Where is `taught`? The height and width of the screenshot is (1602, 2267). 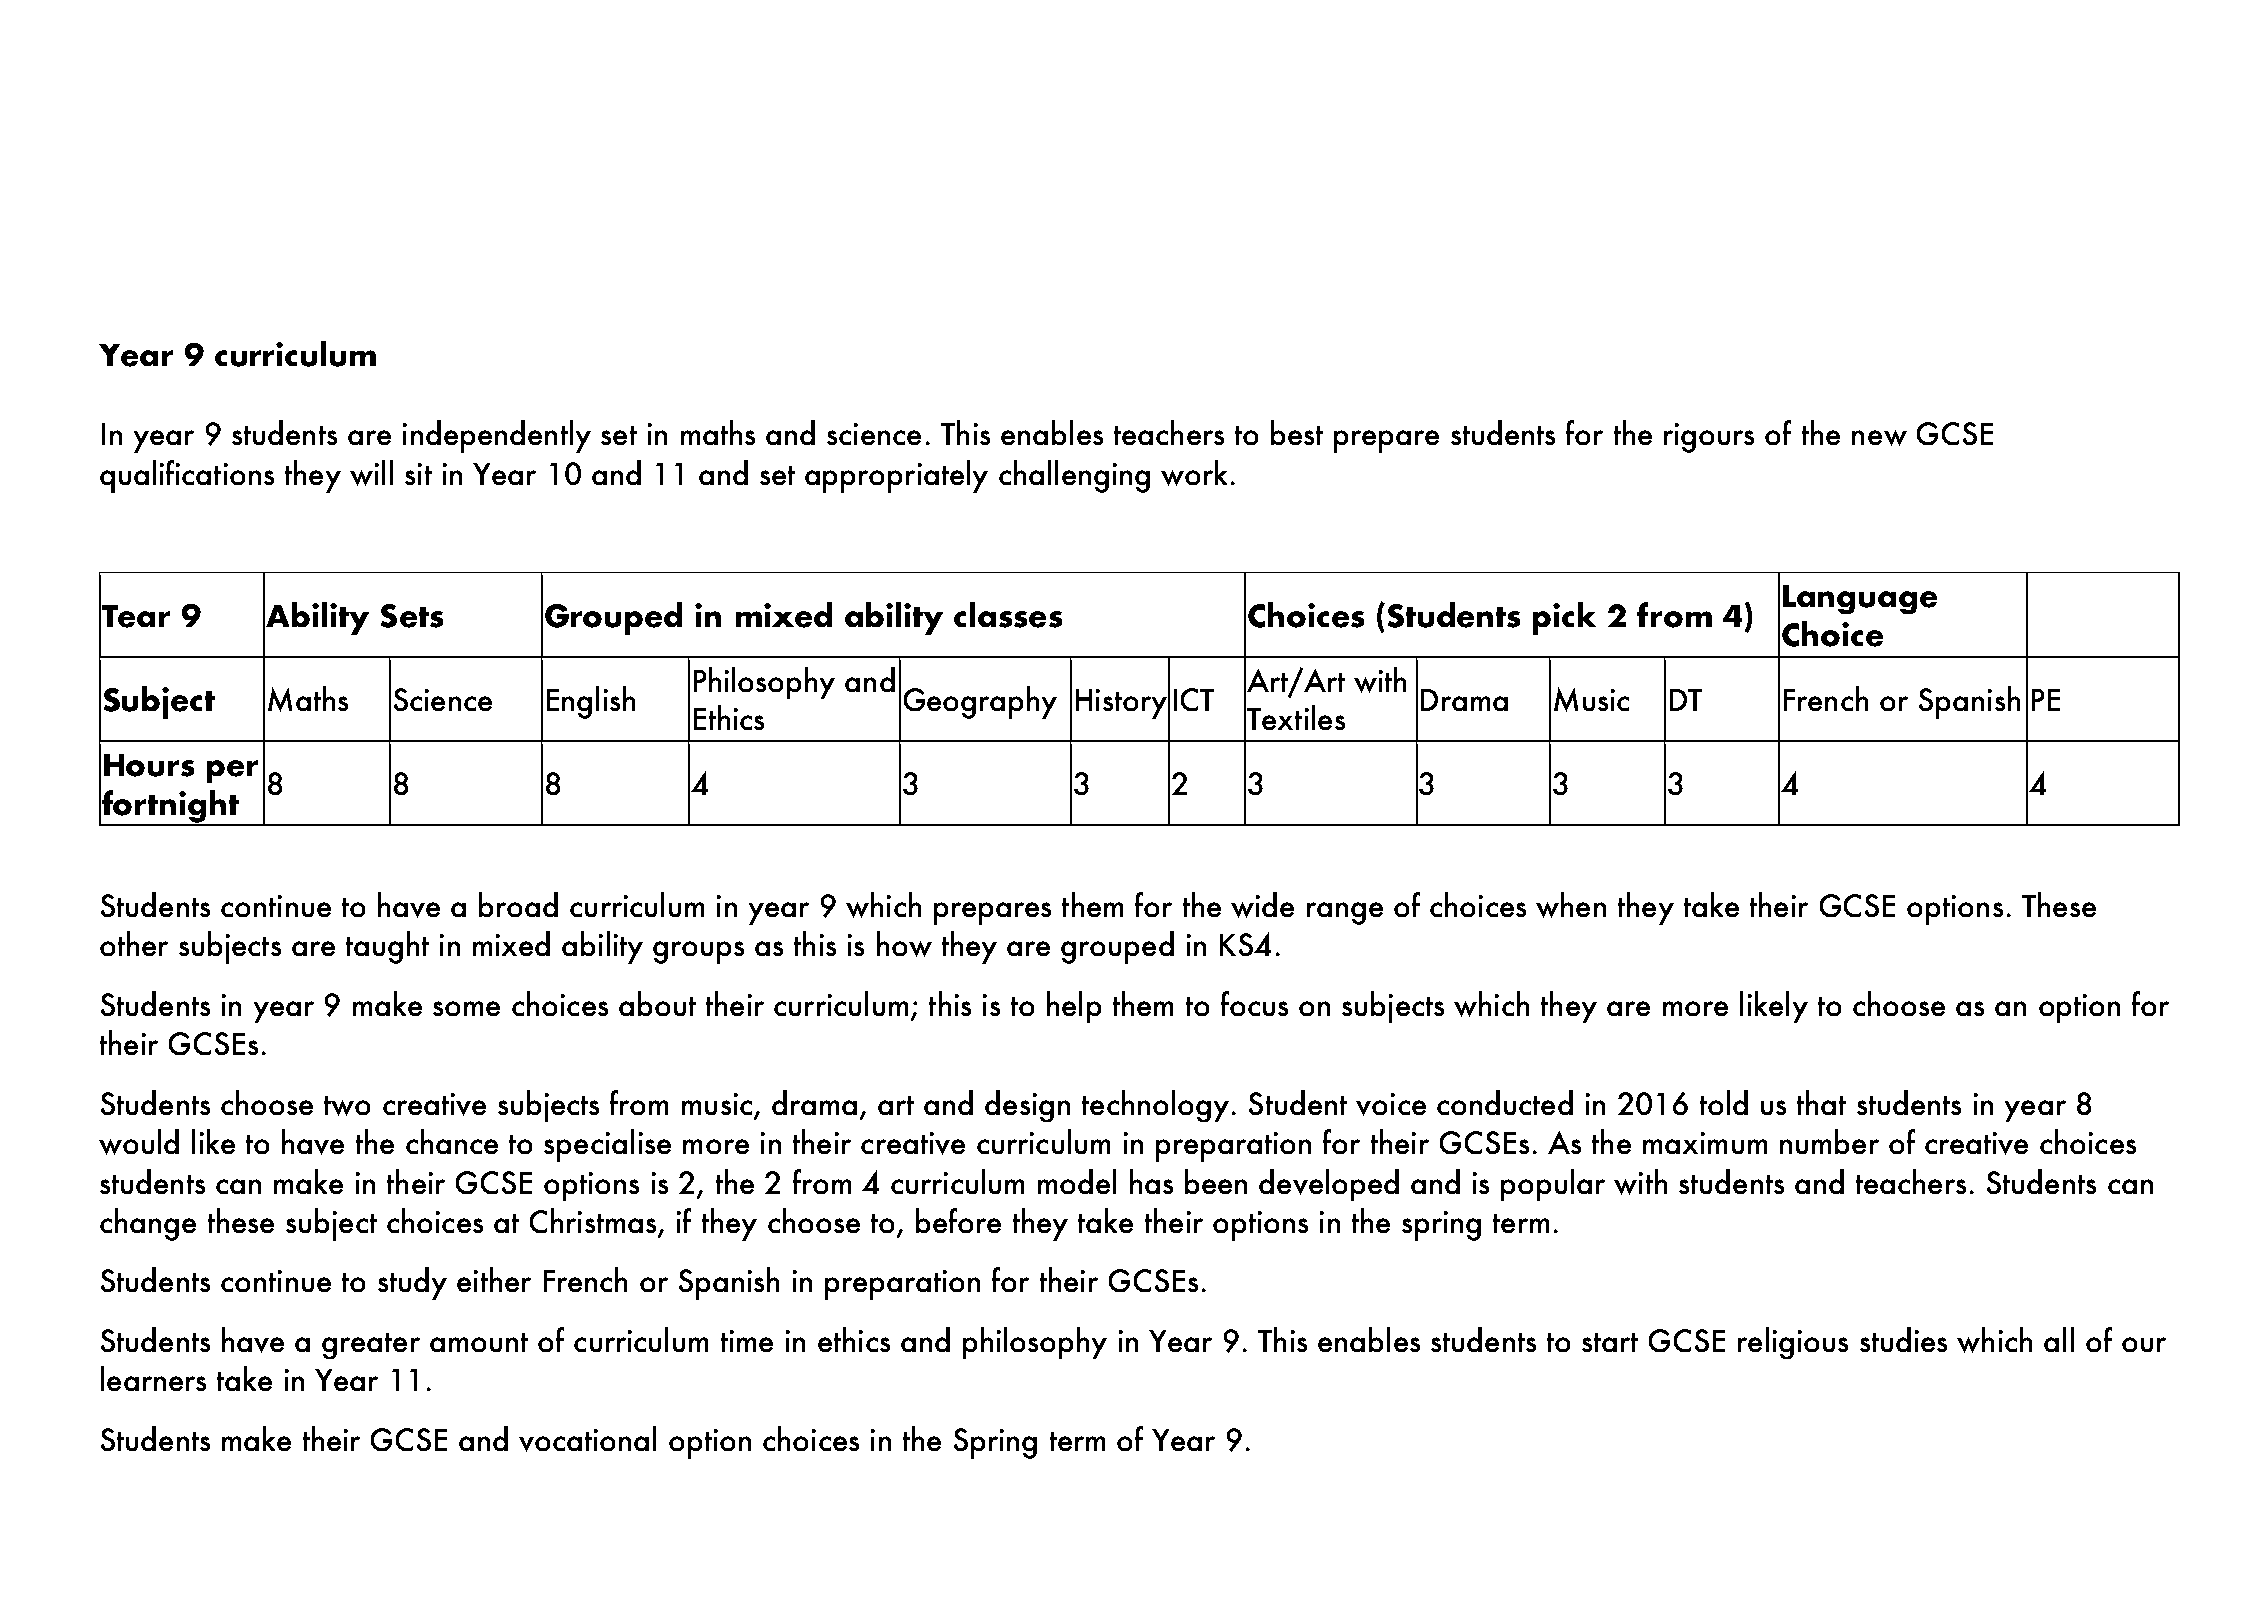 taught is located at coordinates (387, 947).
